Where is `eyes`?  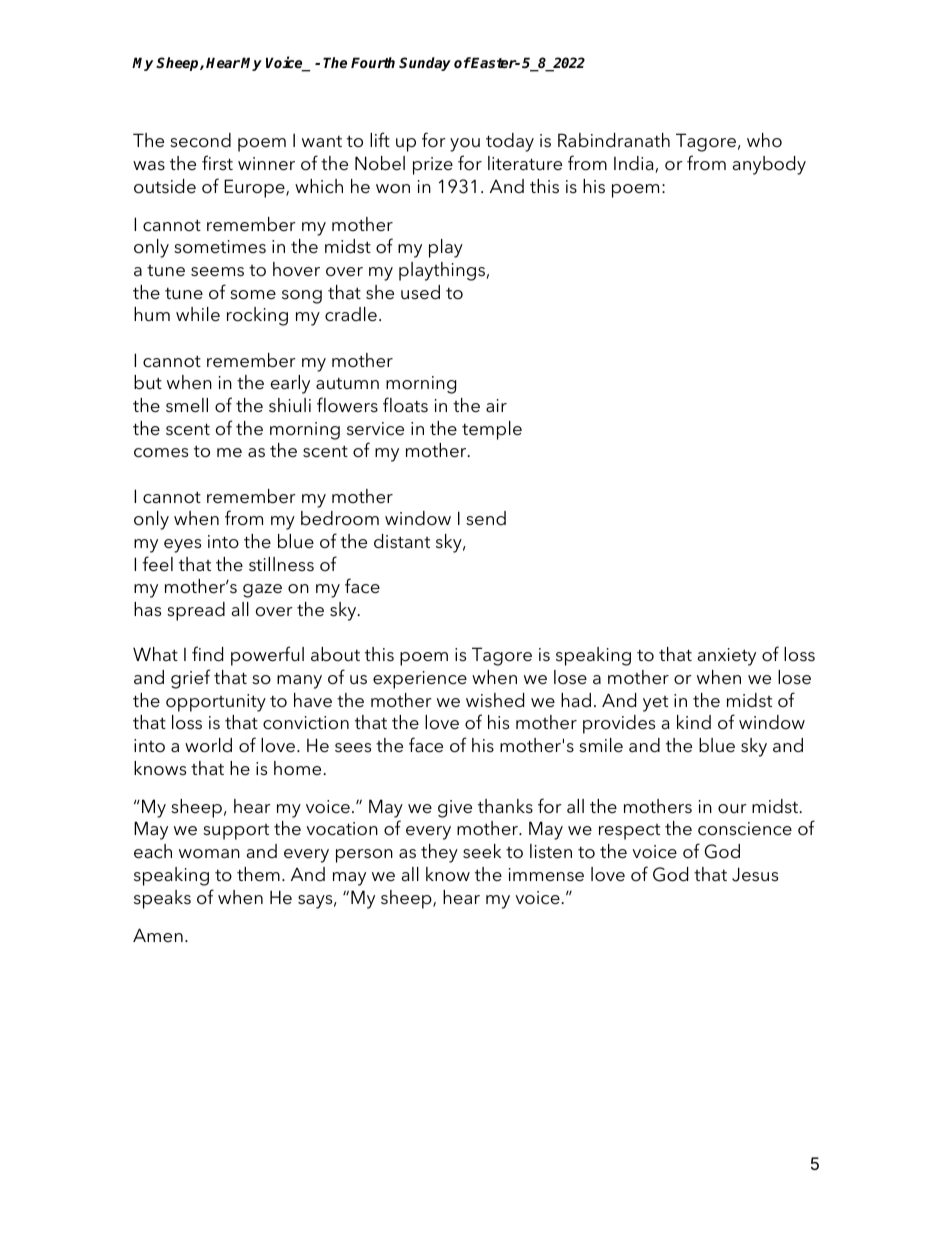 eyes is located at coordinates (182, 546).
